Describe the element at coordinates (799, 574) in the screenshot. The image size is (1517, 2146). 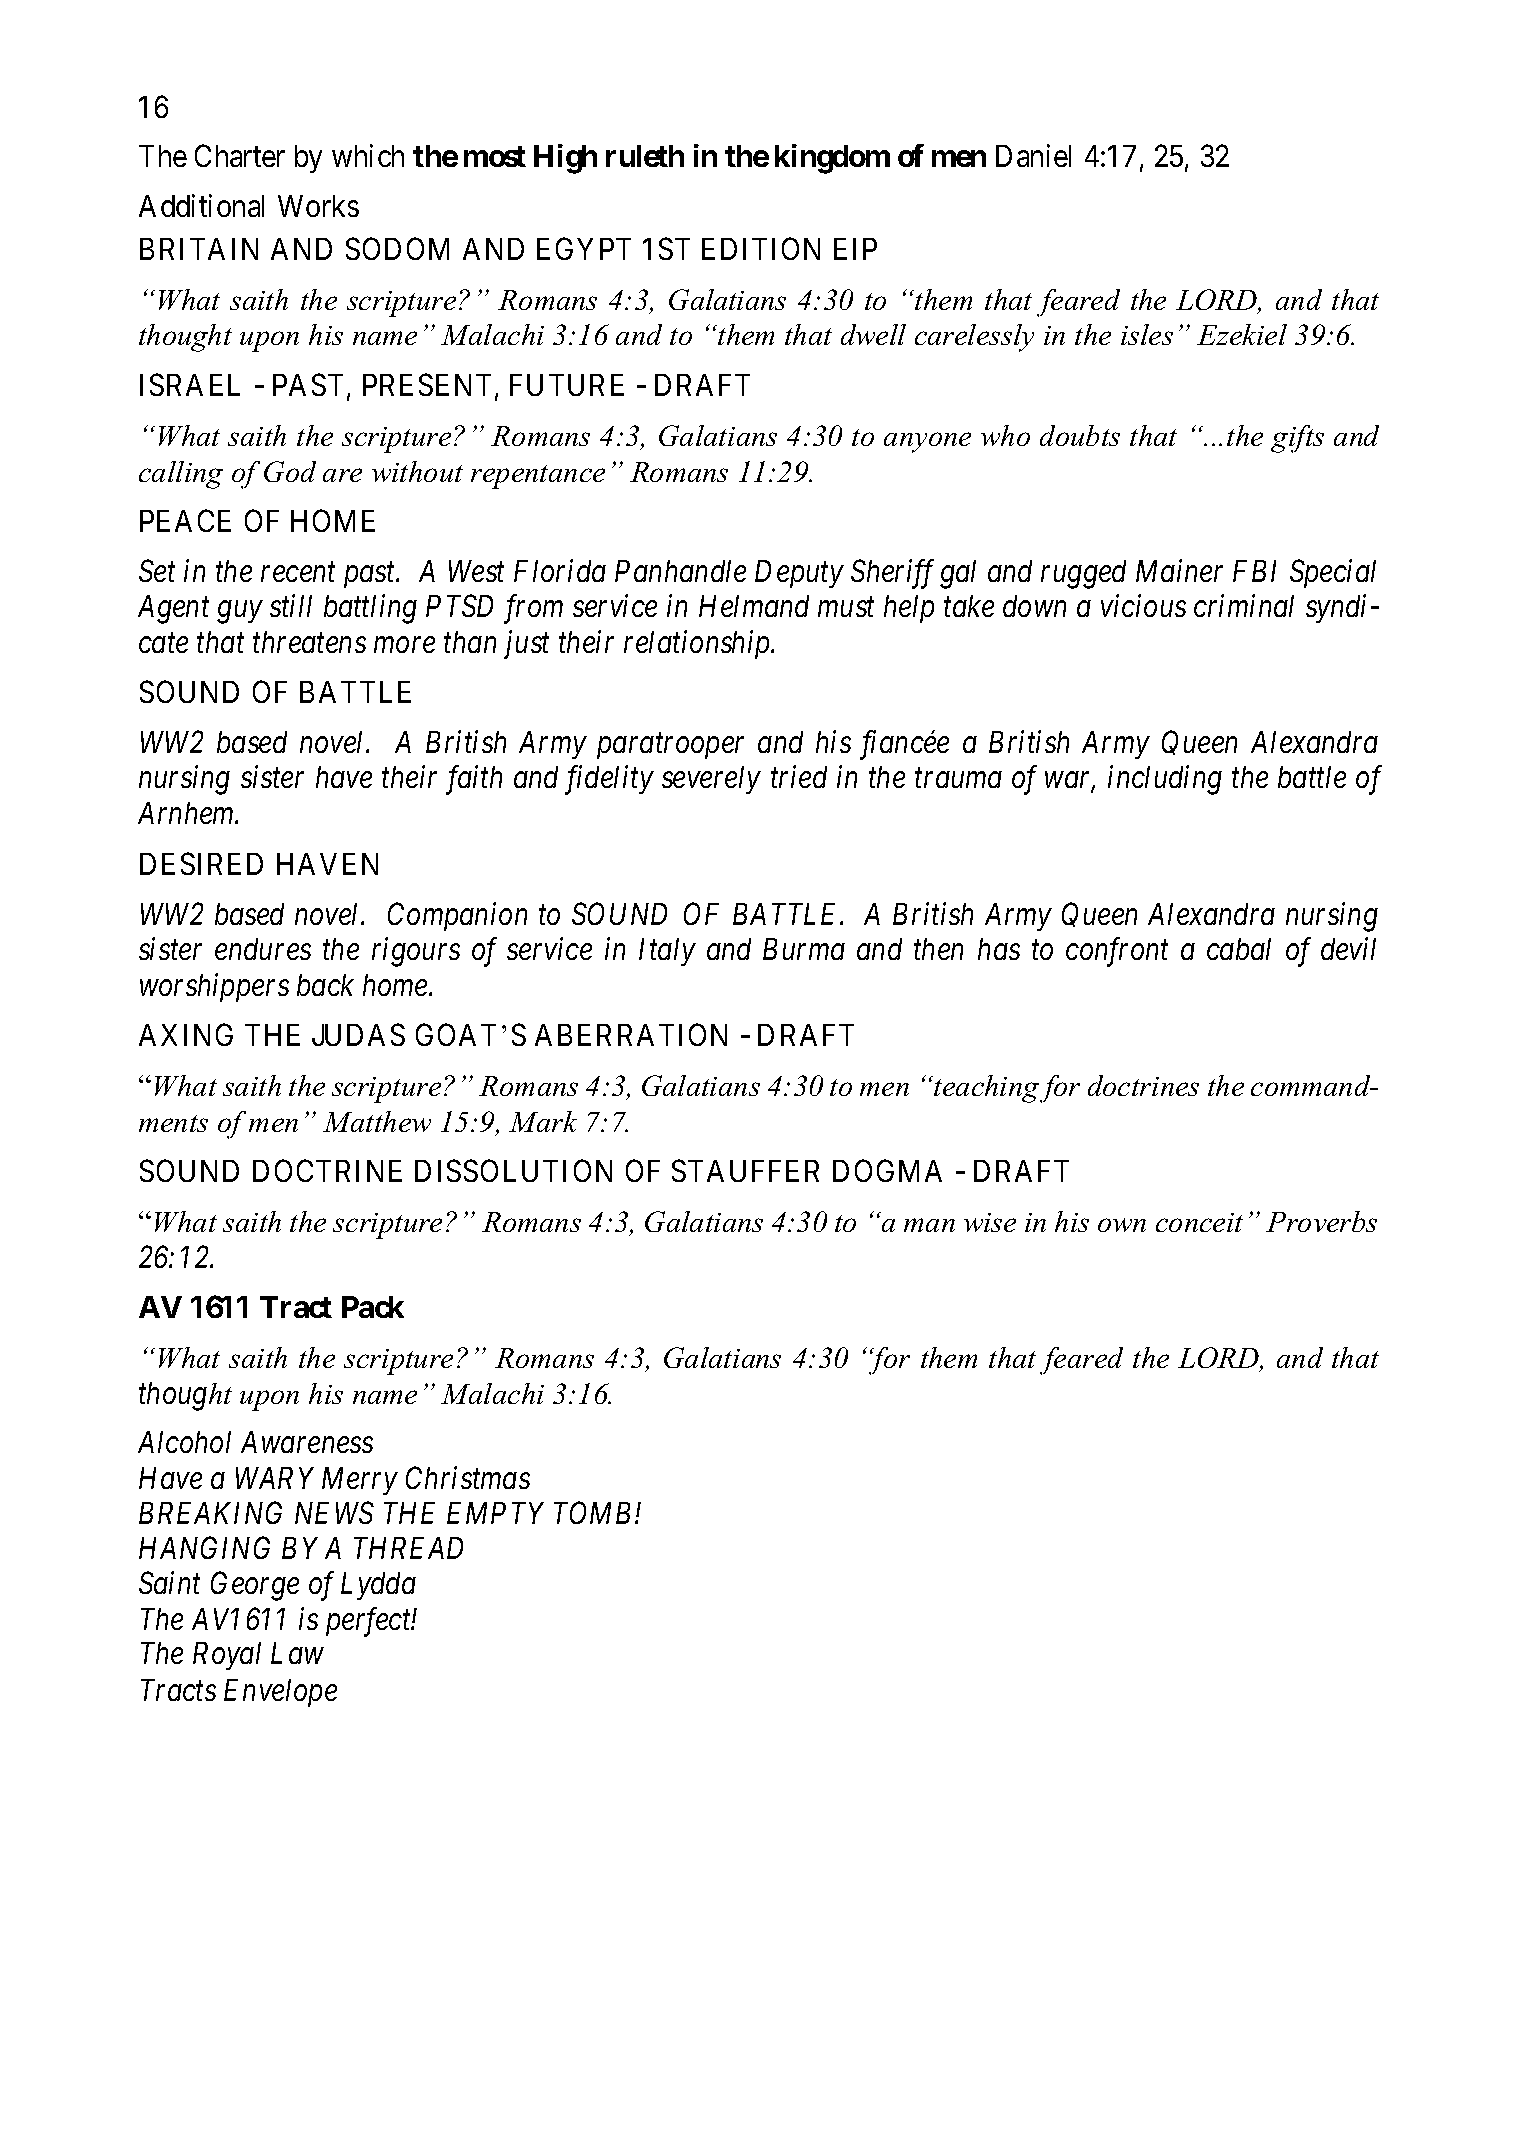
I see `Deputy` at that location.
